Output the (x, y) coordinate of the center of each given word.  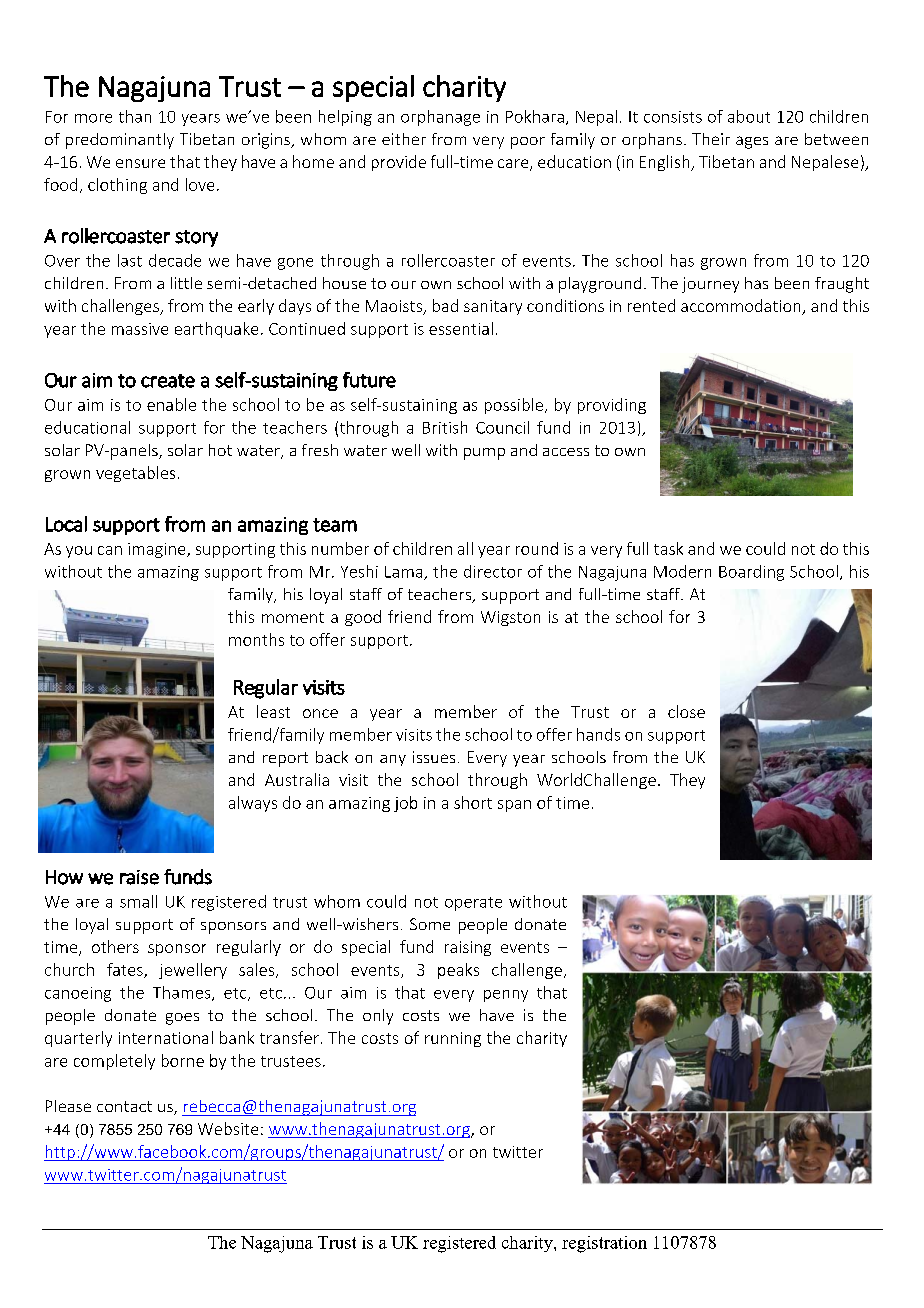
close (686, 711)
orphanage (440, 118)
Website (228, 1128)
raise (139, 877)
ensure (140, 163)
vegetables (135, 474)
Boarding (751, 573)
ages (752, 142)
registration (604, 1244)
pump (484, 454)
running (453, 1039)
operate (473, 904)
